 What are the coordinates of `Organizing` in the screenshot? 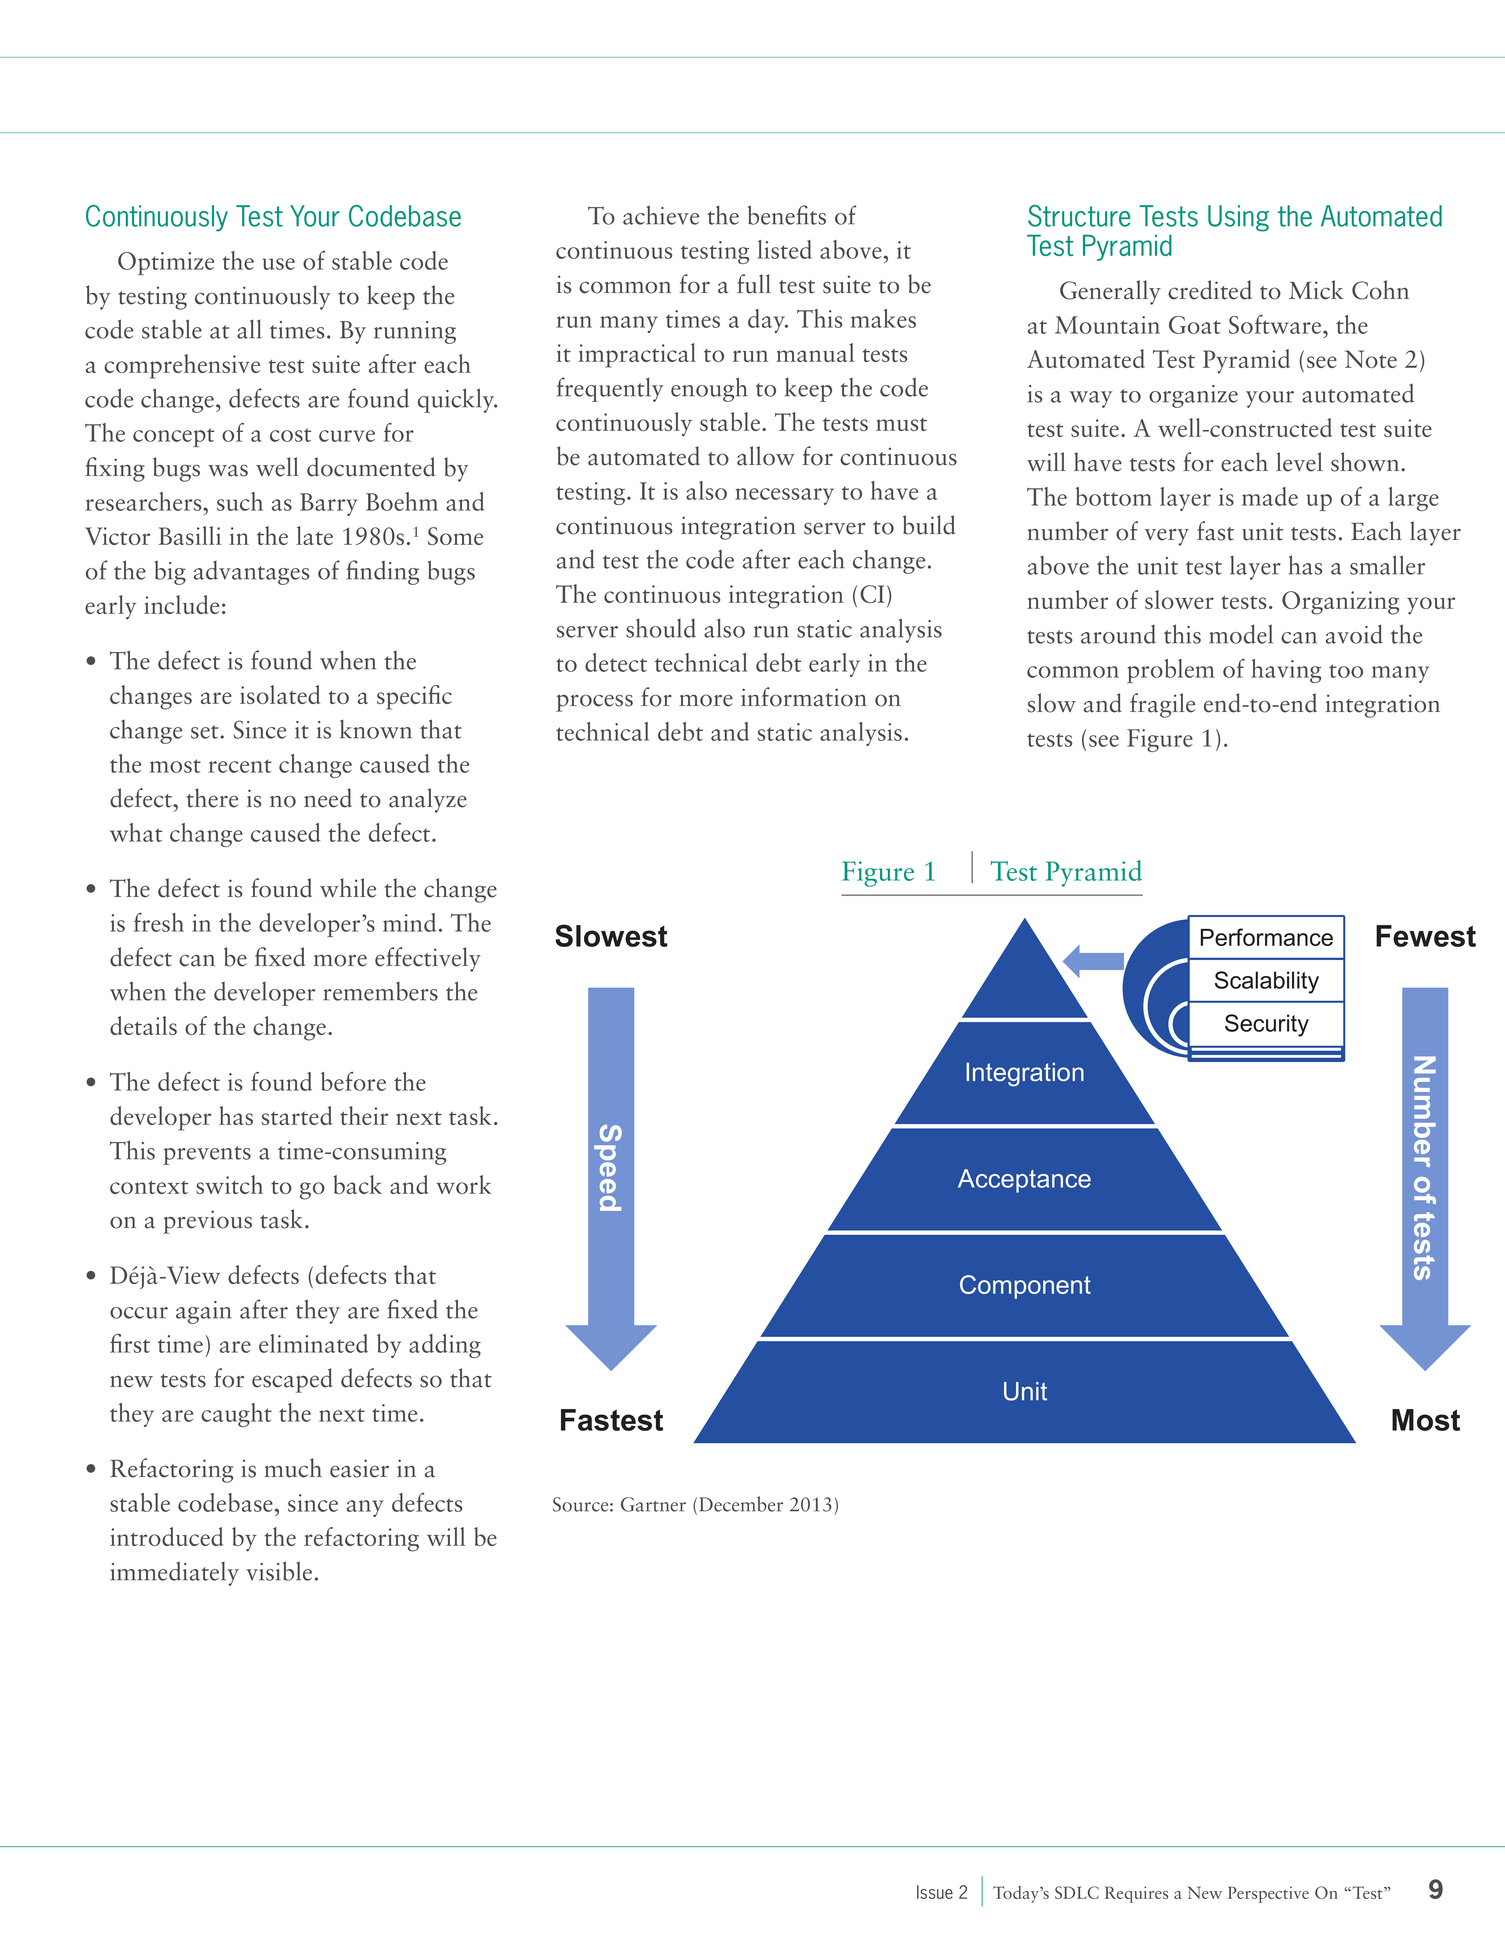 It's located at (1340, 603).
